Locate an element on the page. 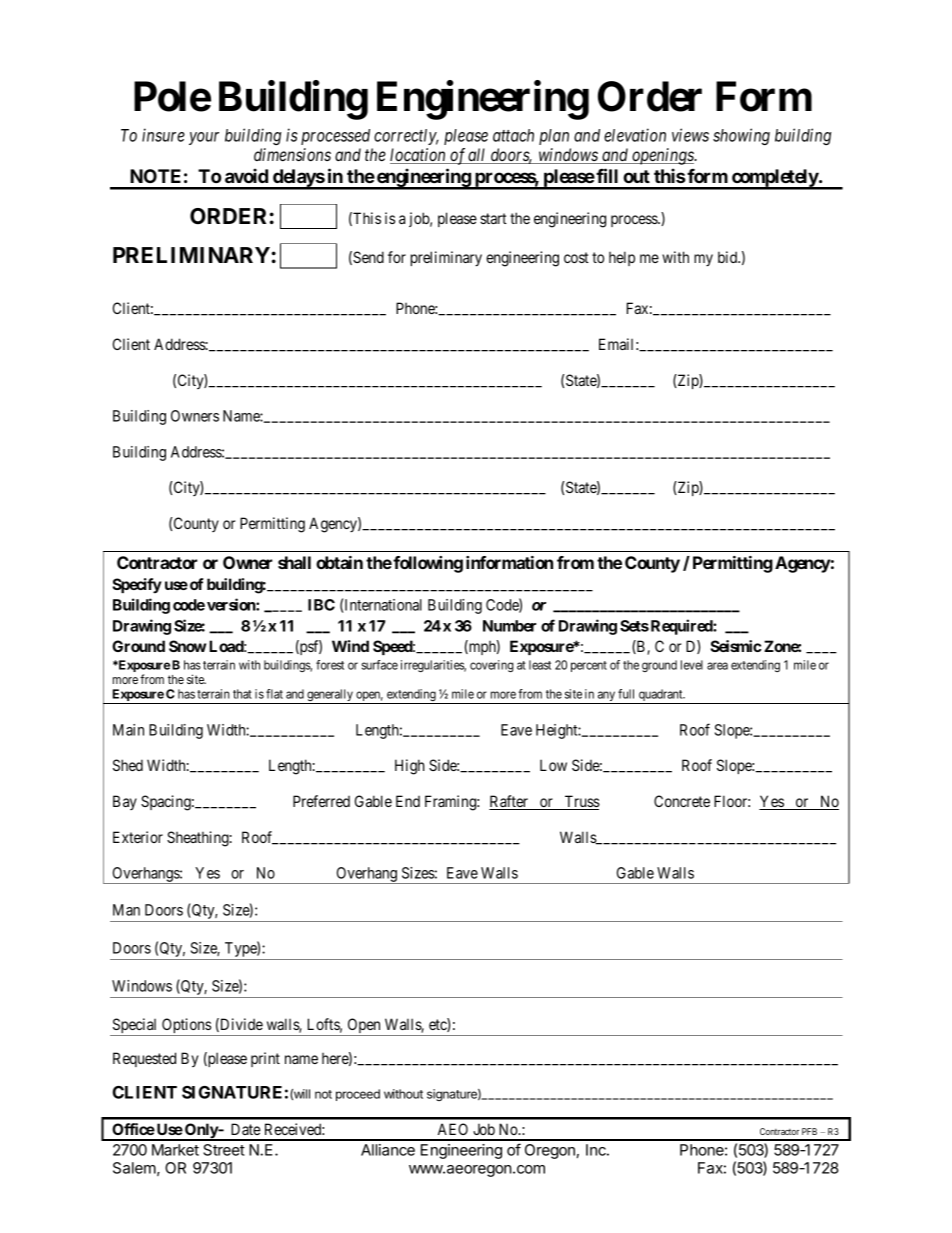  following is located at coordinates (428, 564).
